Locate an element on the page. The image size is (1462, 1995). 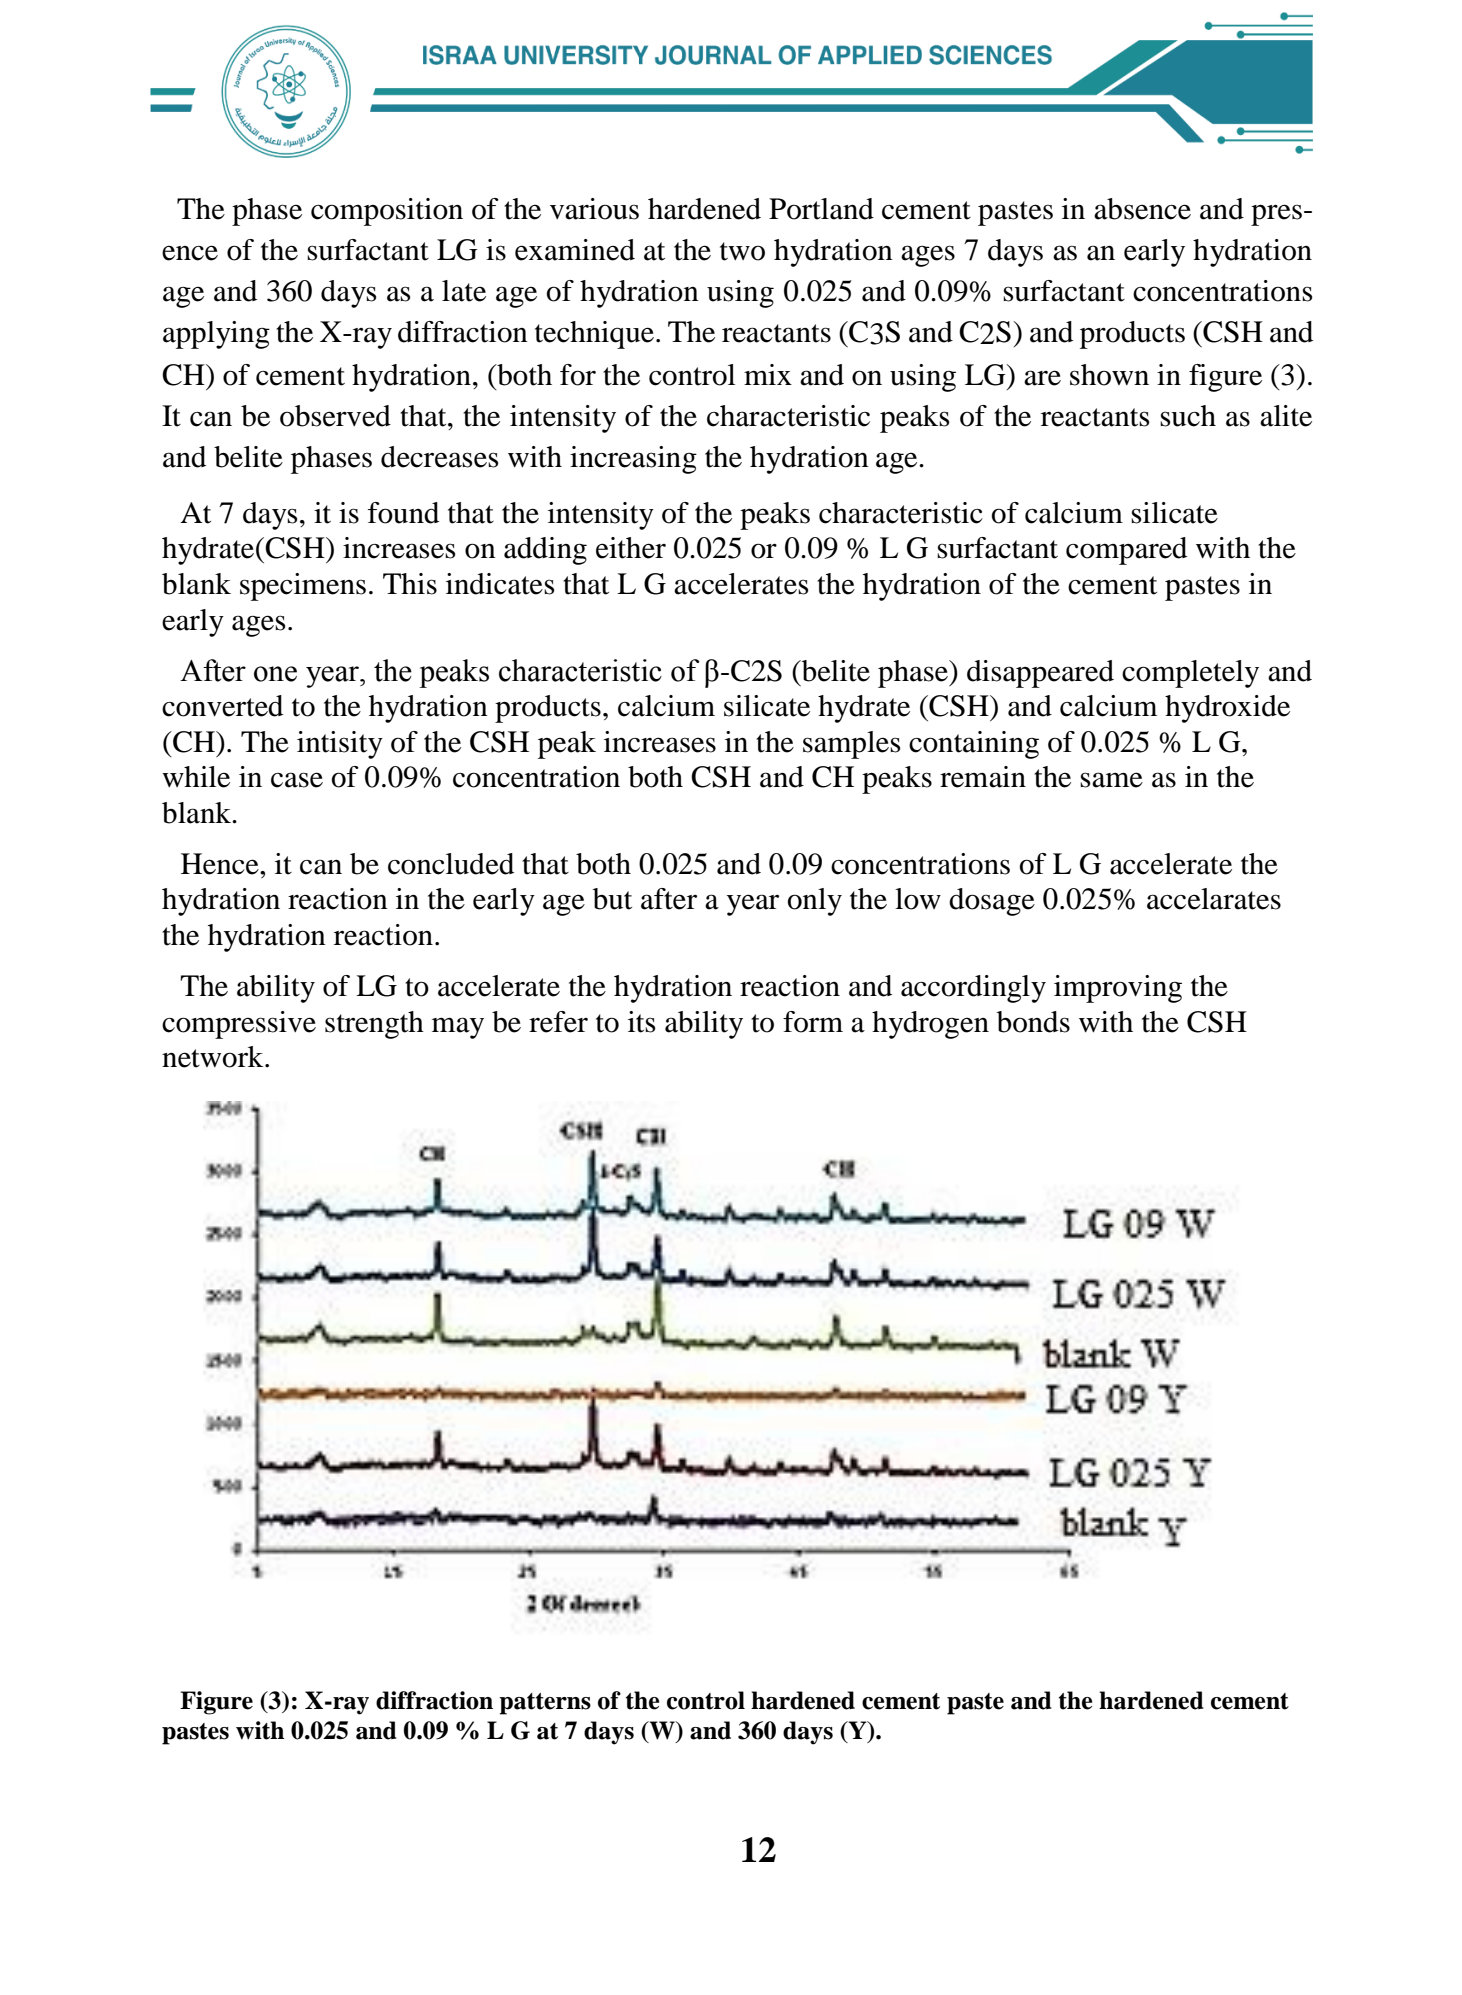
composition is located at coordinates (387, 212).
